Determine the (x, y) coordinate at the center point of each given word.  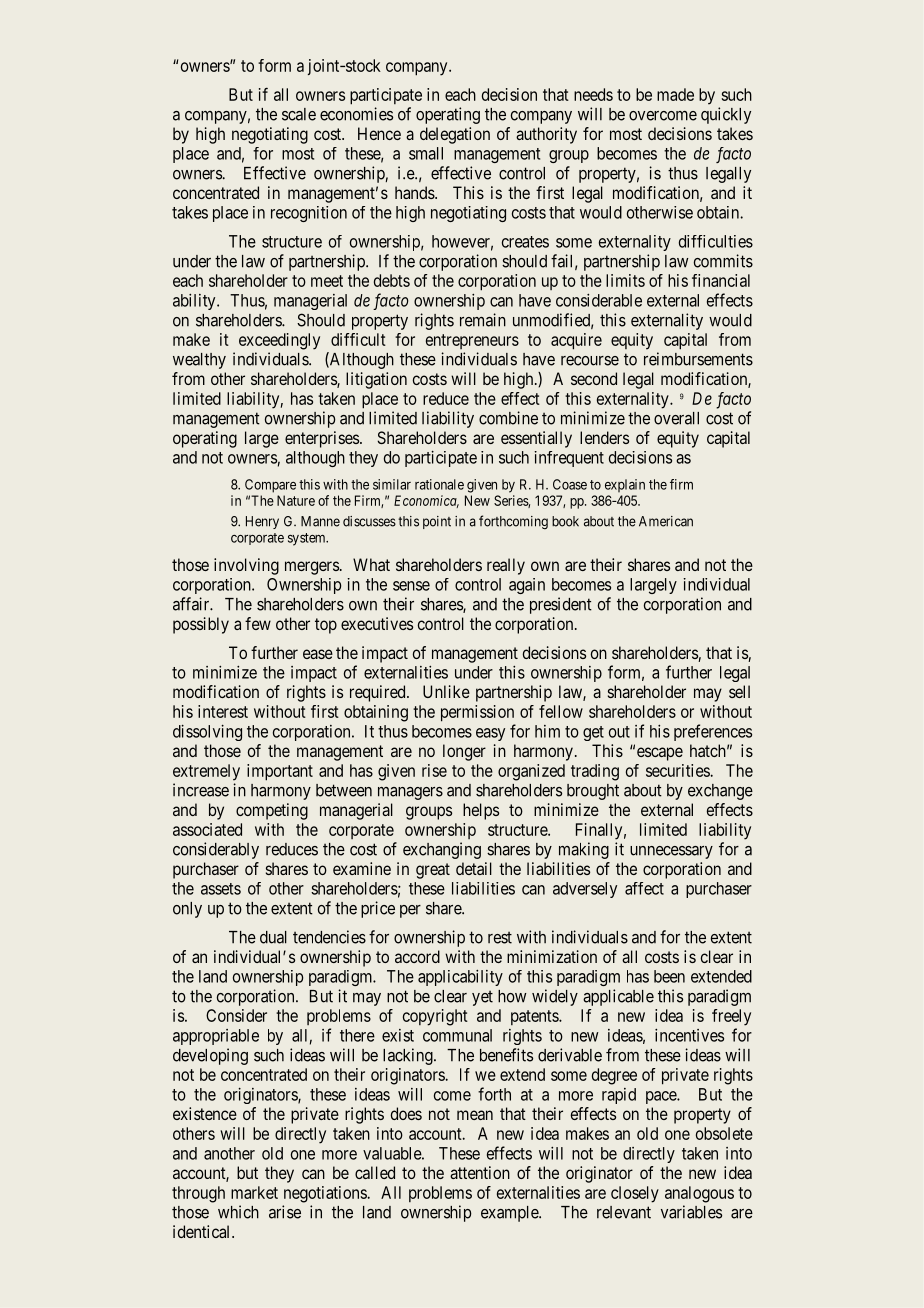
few (258, 623)
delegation (455, 135)
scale (299, 114)
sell (739, 691)
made (675, 94)
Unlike (446, 691)
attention (480, 1172)
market (254, 1192)
